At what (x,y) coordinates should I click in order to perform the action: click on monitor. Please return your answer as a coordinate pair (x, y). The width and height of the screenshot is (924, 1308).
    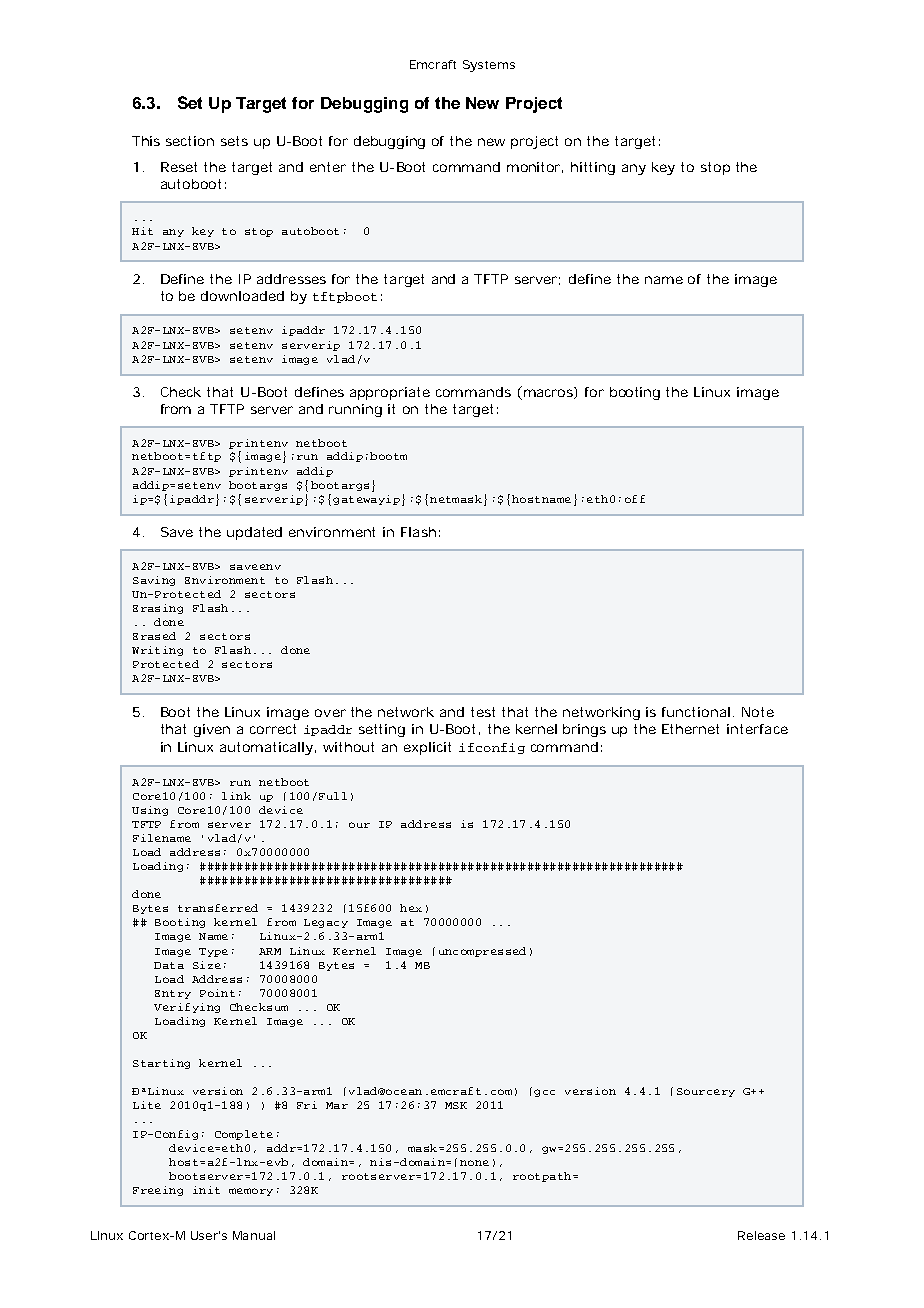
    Looking at the image, I should click on (535, 167).
